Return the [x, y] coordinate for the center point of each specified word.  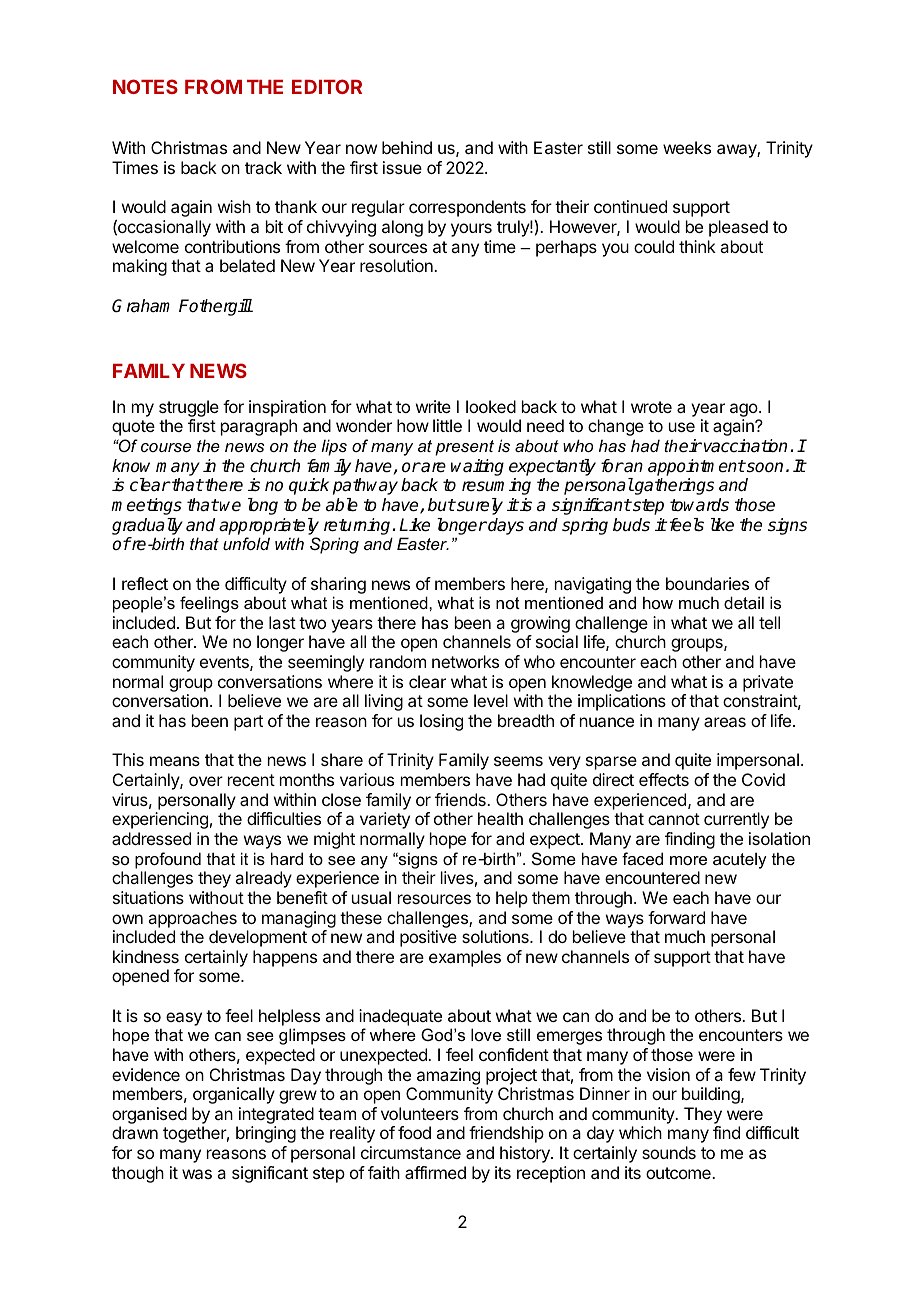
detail [744, 602]
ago [745, 410]
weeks [687, 147]
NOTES [145, 86]
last [282, 622]
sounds [669, 1152]
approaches [192, 919]
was [197, 1174]
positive [428, 938]
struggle [189, 408]
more [688, 860]
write [433, 406]
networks [465, 661]
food [414, 1132]
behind [407, 147]
